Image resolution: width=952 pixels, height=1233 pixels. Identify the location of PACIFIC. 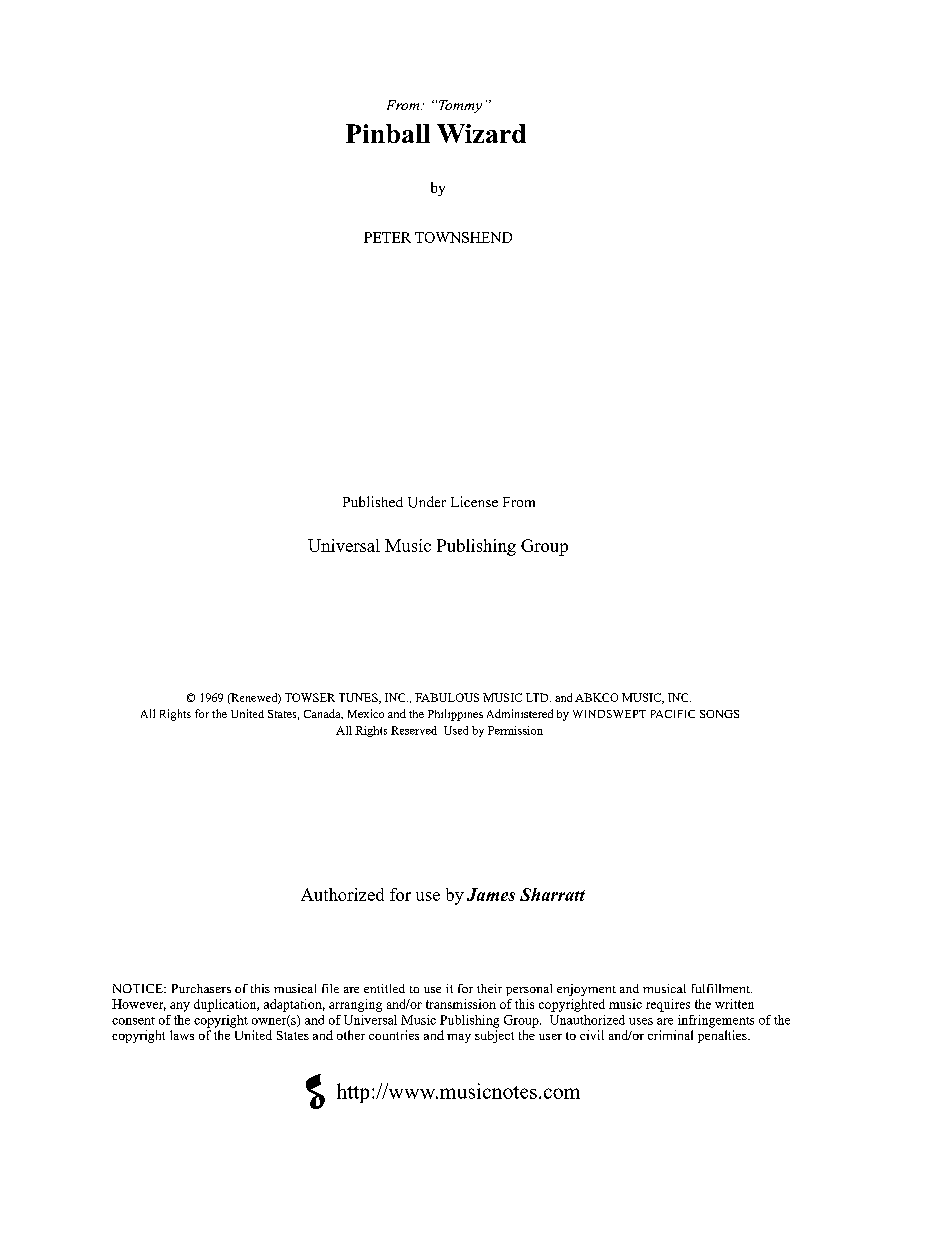
(673, 714).
